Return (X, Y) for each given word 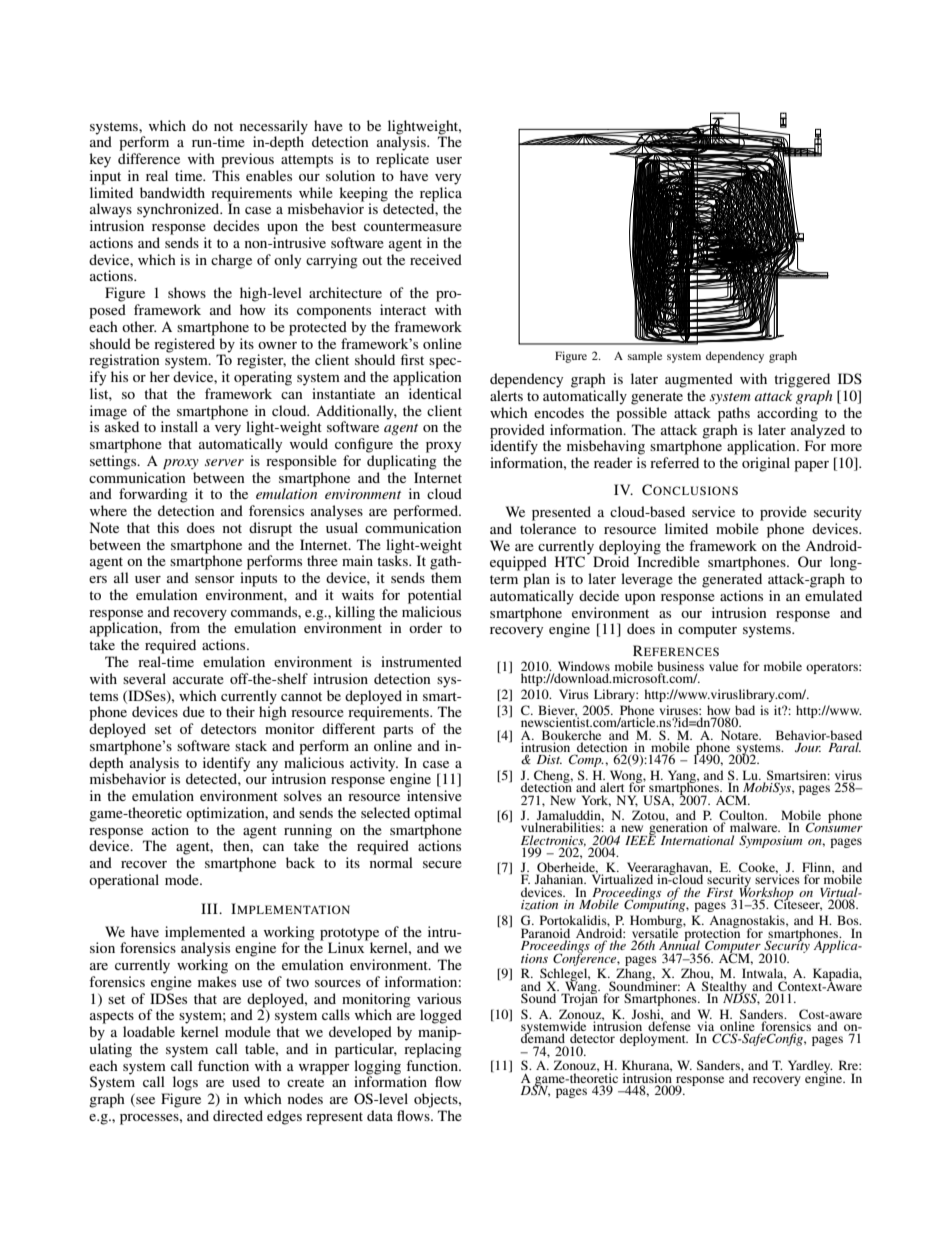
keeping (364, 195)
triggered (802, 380)
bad (745, 710)
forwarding (153, 495)
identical (435, 393)
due (194, 711)
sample (645, 357)
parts (398, 731)
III (210, 908)
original (766, 464)
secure (442, 864)
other (139, 326)
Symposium (770, 841)
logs (185, 1083)
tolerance (548, 528)
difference (149, 158)
